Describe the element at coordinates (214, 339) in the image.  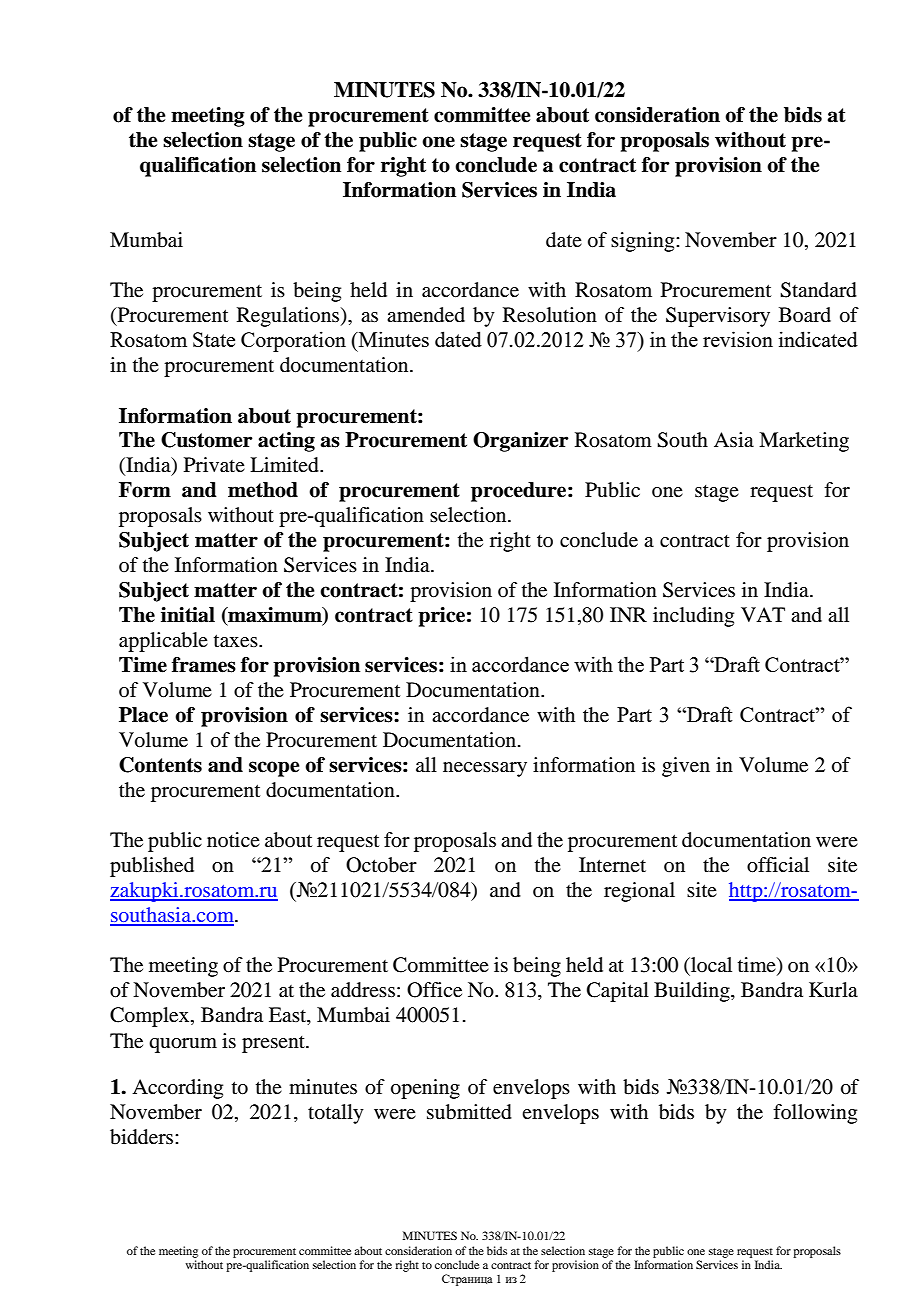
I see `State` at that location.
